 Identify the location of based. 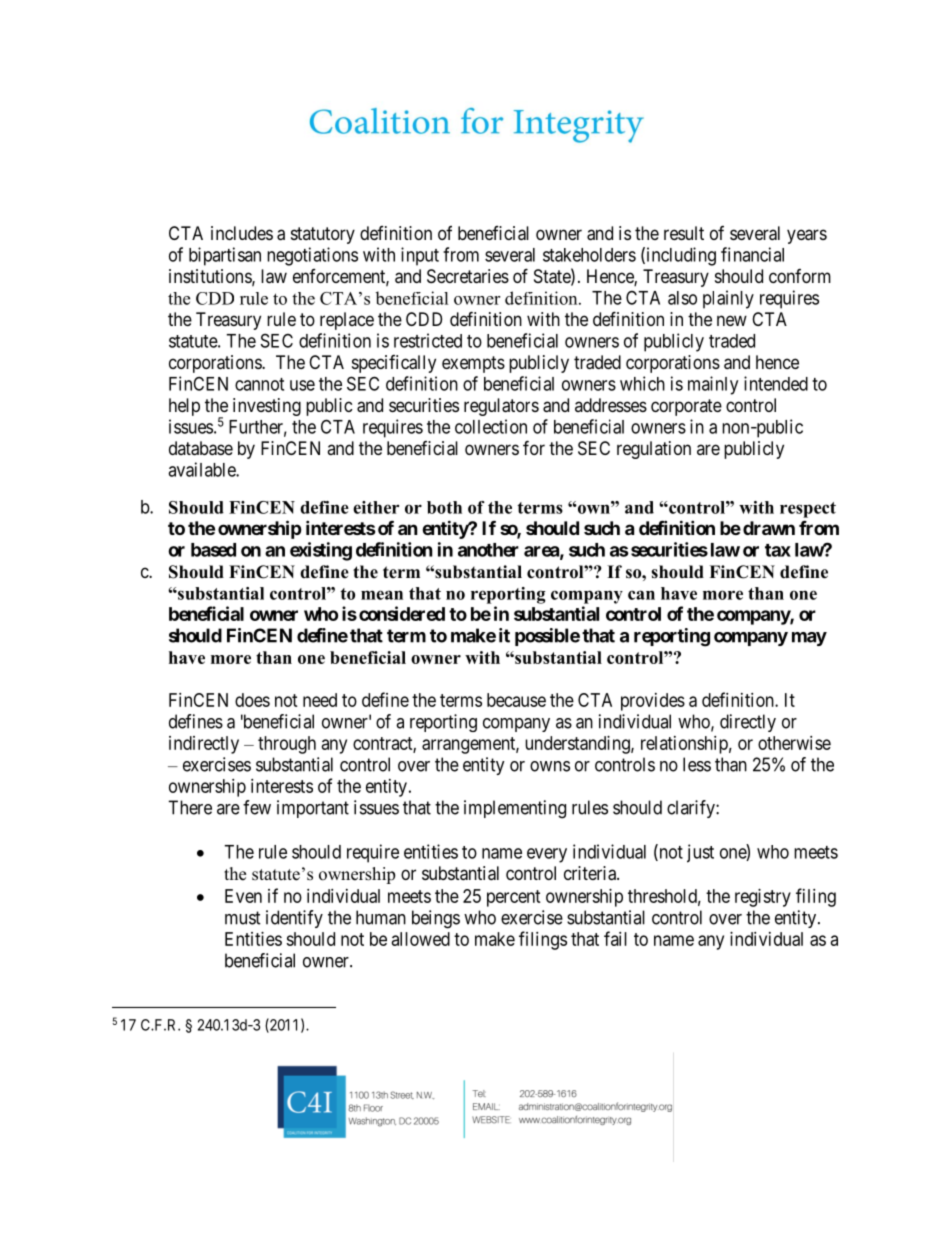
(213, 550).
